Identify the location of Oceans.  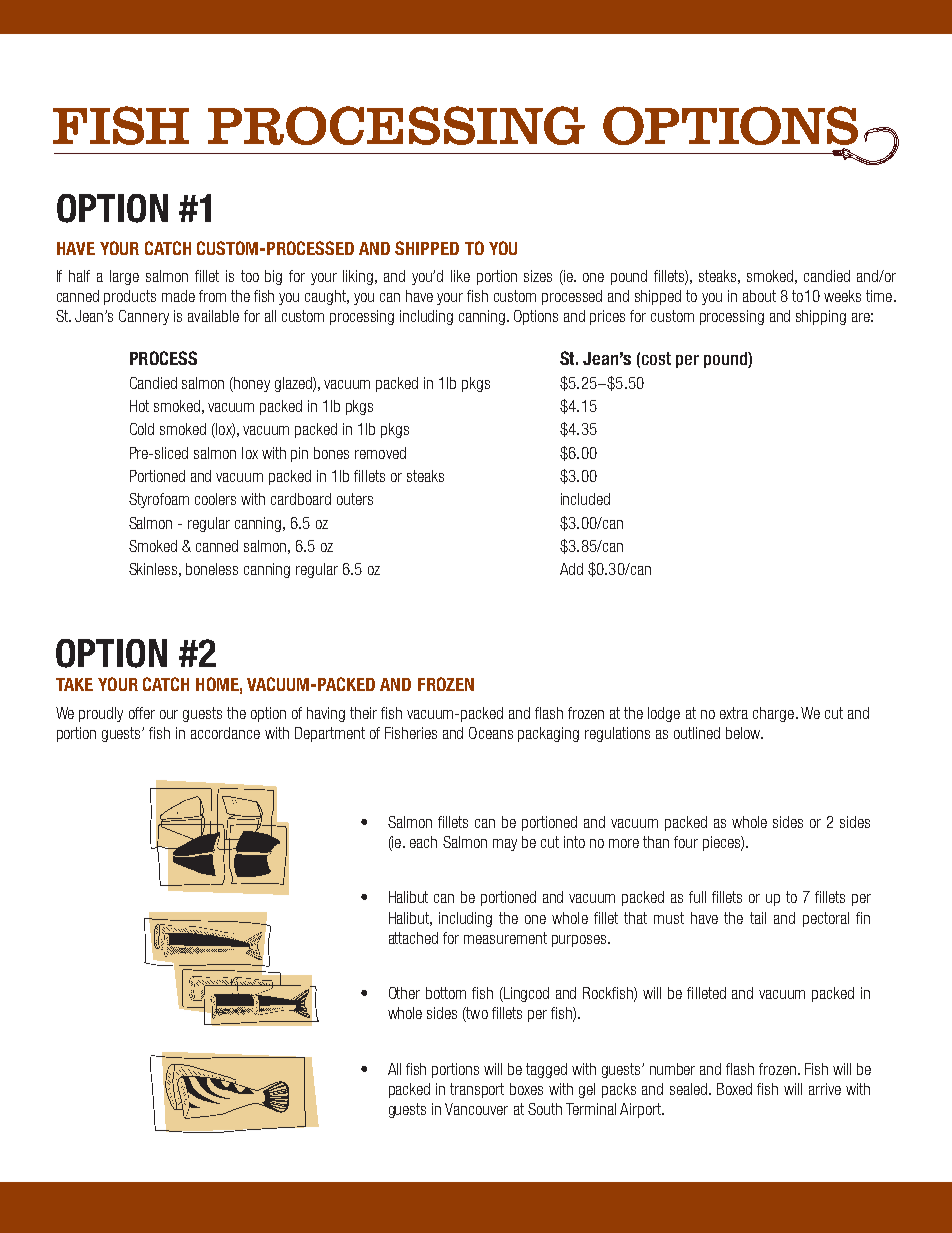
(491, 733).
